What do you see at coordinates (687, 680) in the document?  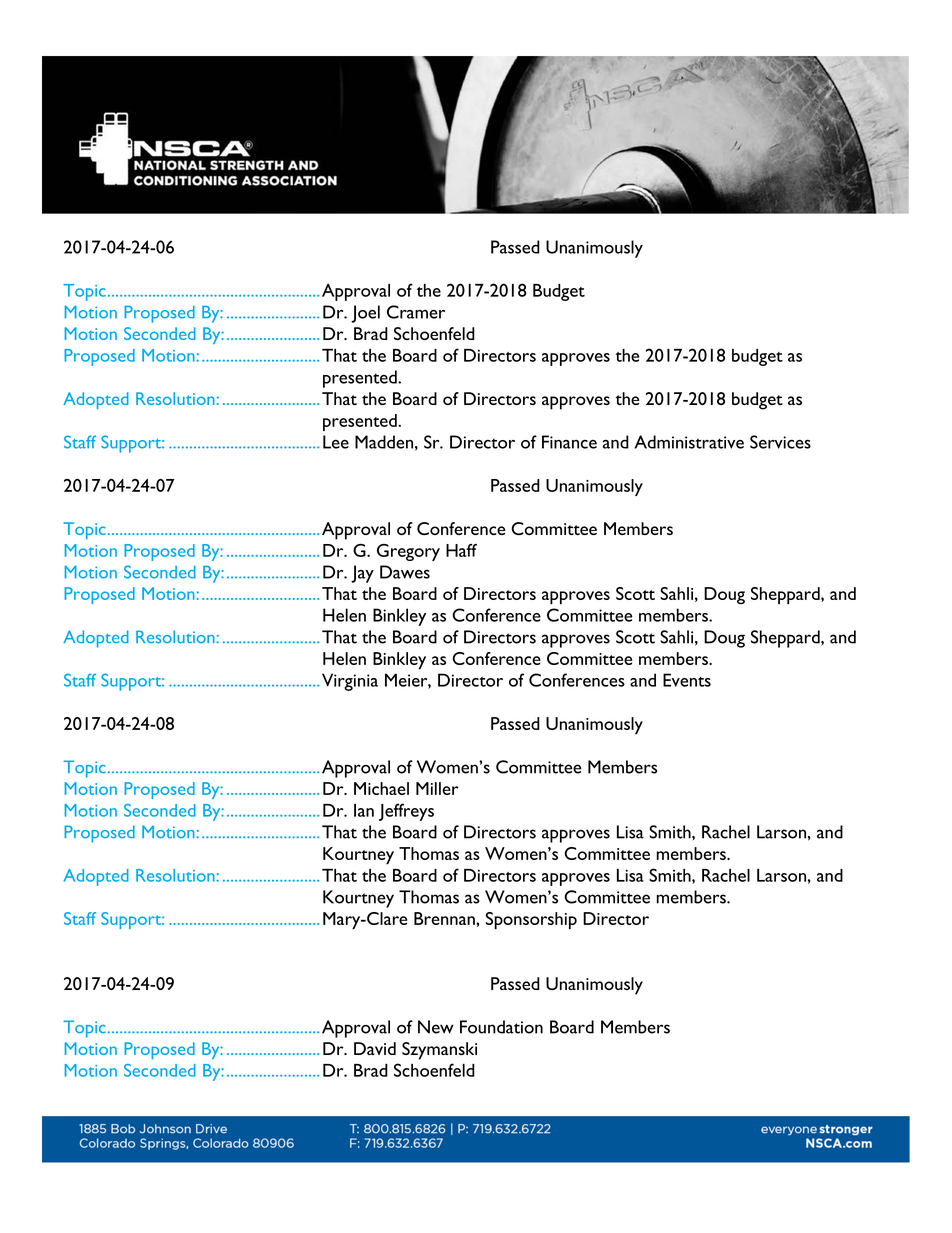 I see `Events` at bounding box center [687, 680].
